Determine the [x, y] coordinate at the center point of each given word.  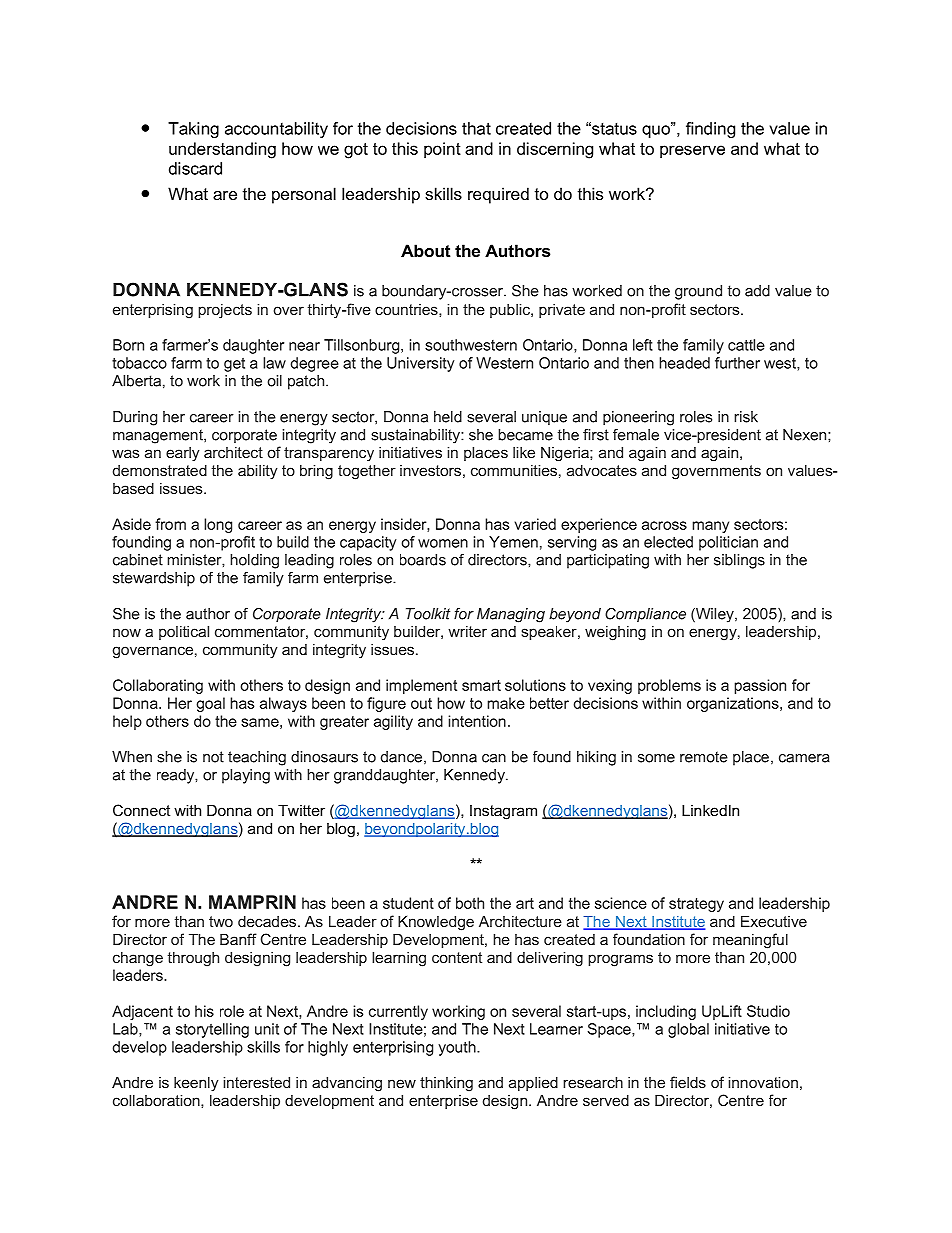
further [737, 363]
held [448, 417]
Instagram [503, 812]
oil [274, 381]
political [184, 632]
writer [467, 631]
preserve [692, 151]
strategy [696, 905]
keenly [196, 1084]
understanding [222, 150]
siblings [739, 561]
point [442, 150]
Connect [141, 810]
